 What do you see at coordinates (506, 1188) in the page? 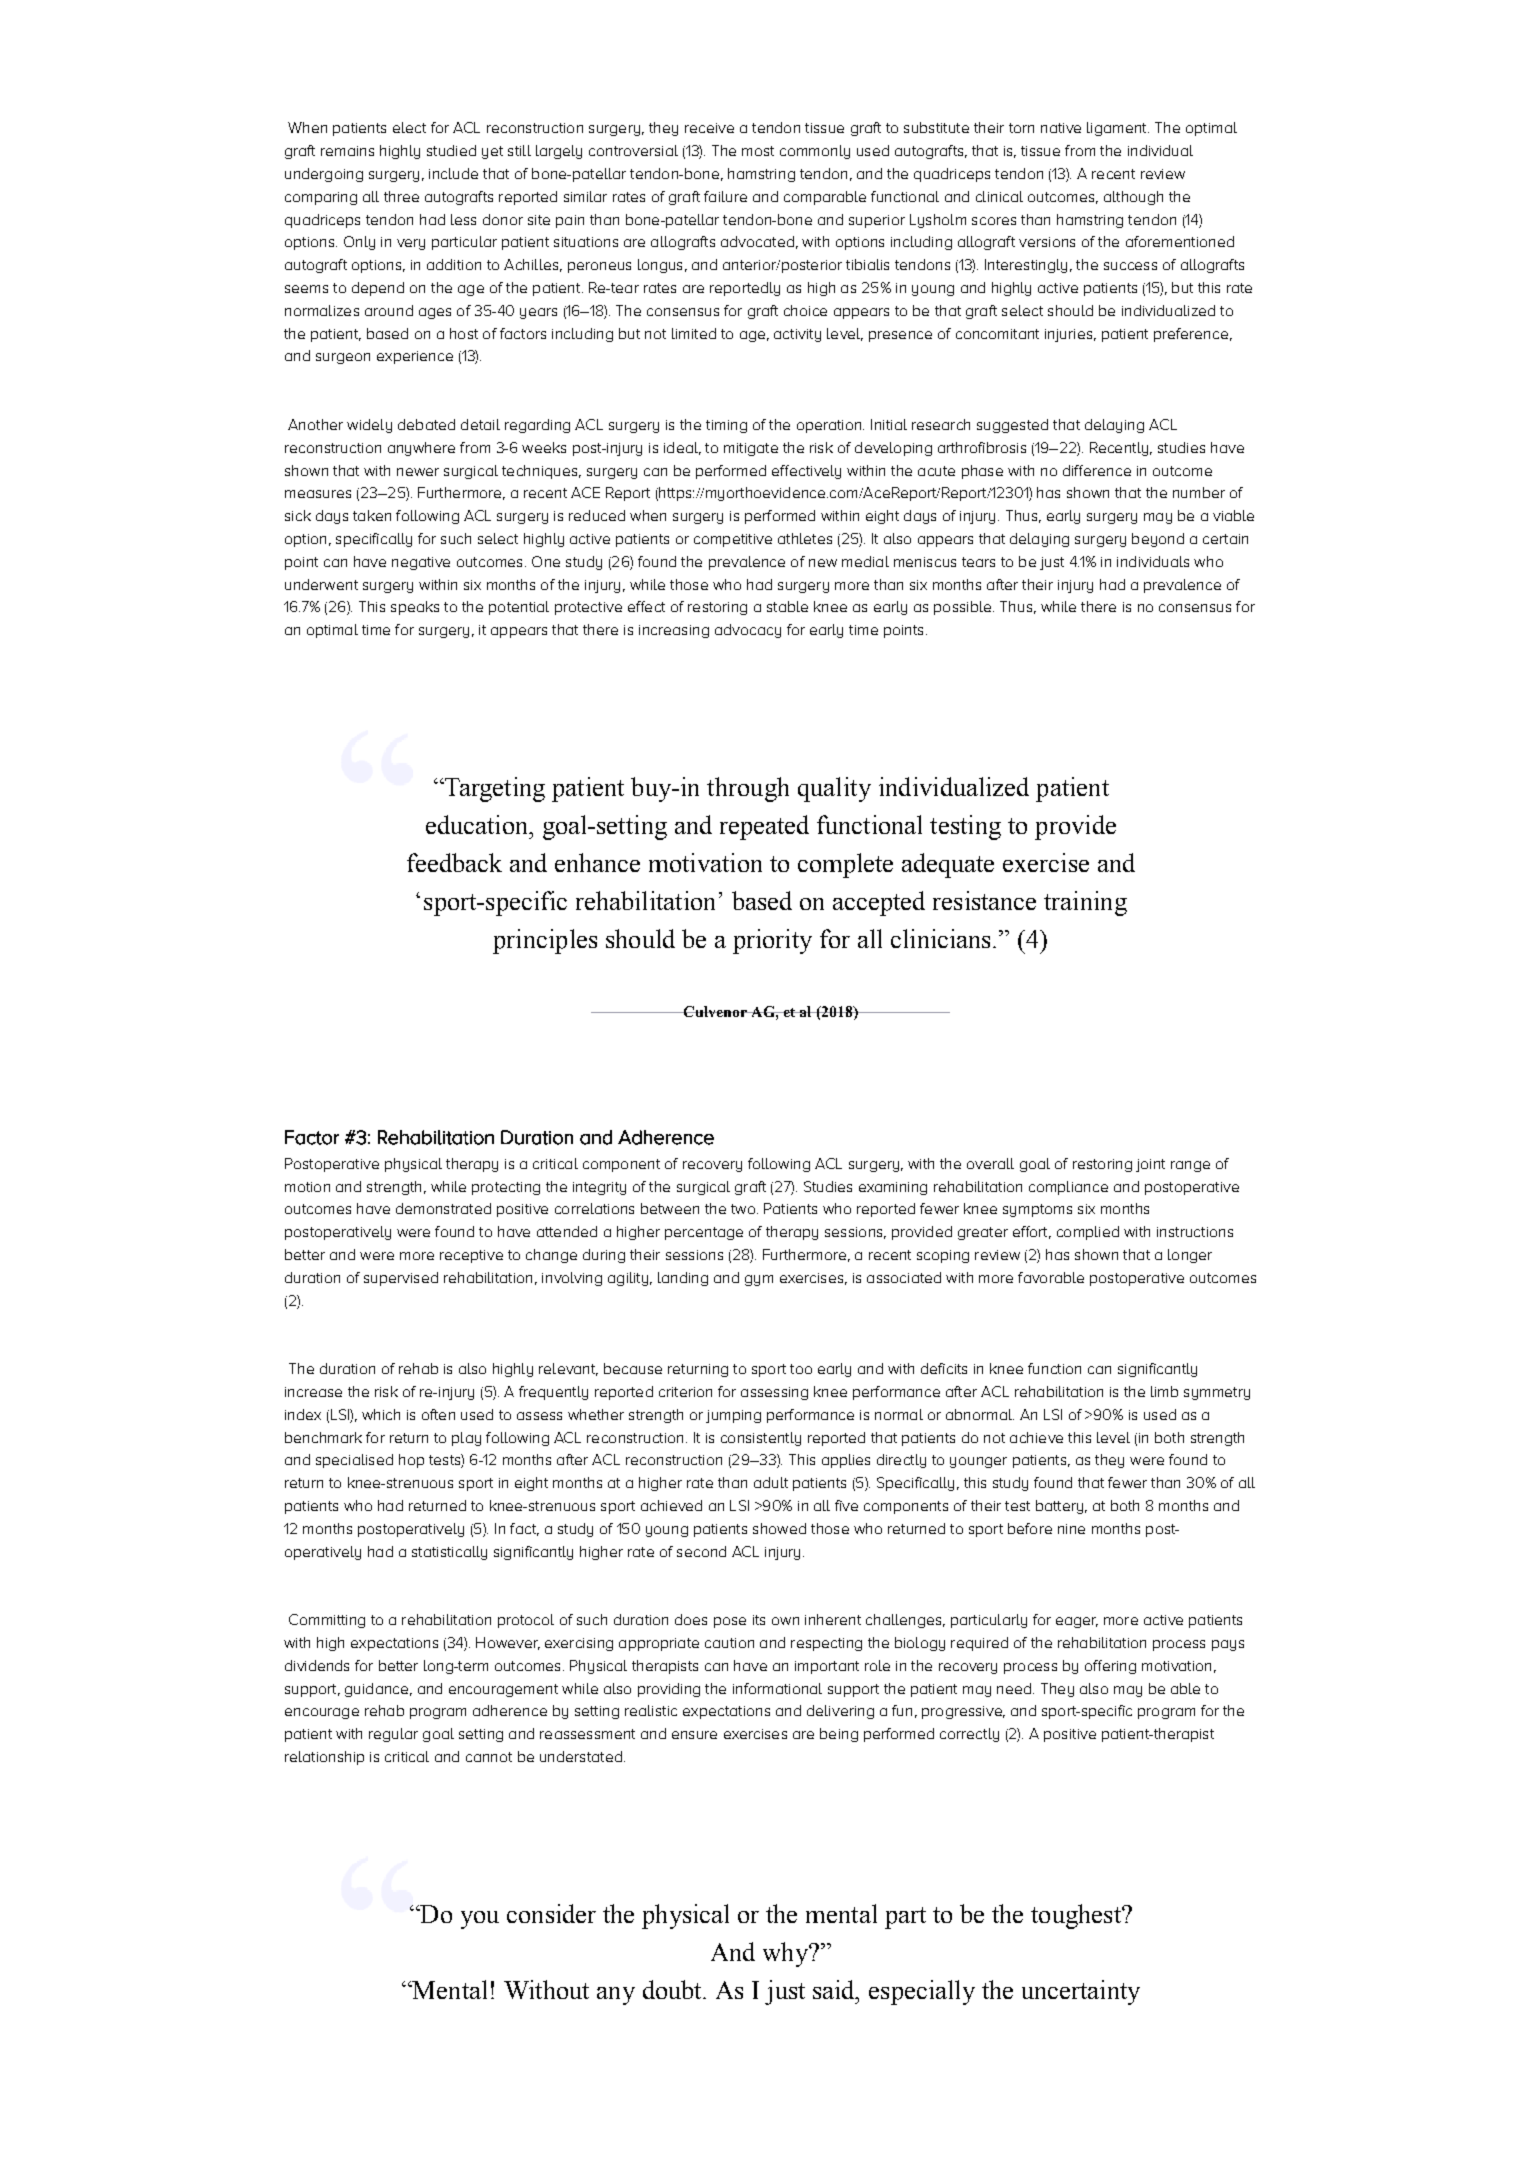
I see `protecting` at bounding box center [506, 1188].
